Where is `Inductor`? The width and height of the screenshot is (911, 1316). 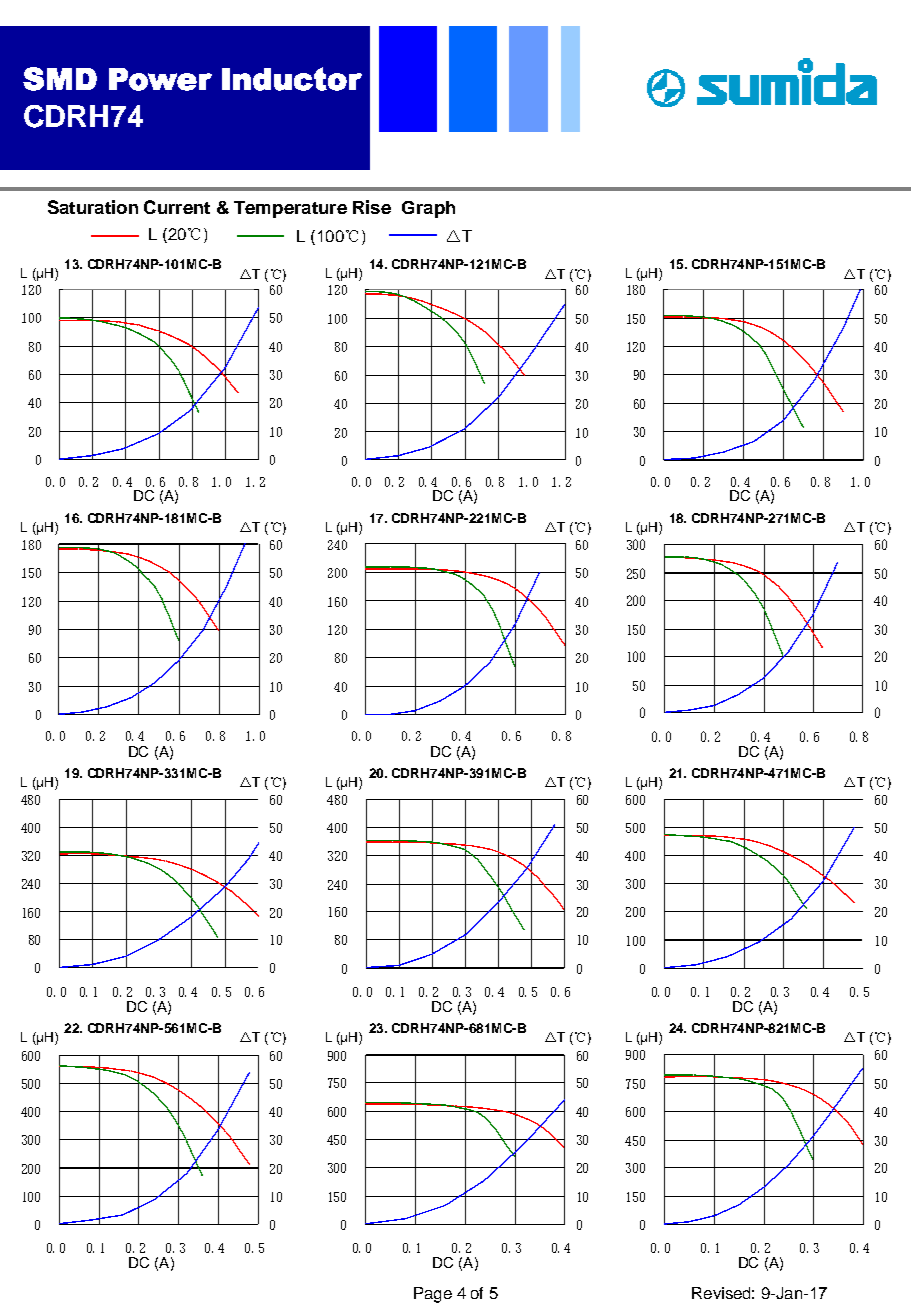 Inductor is located at coordinates (292, 79).
